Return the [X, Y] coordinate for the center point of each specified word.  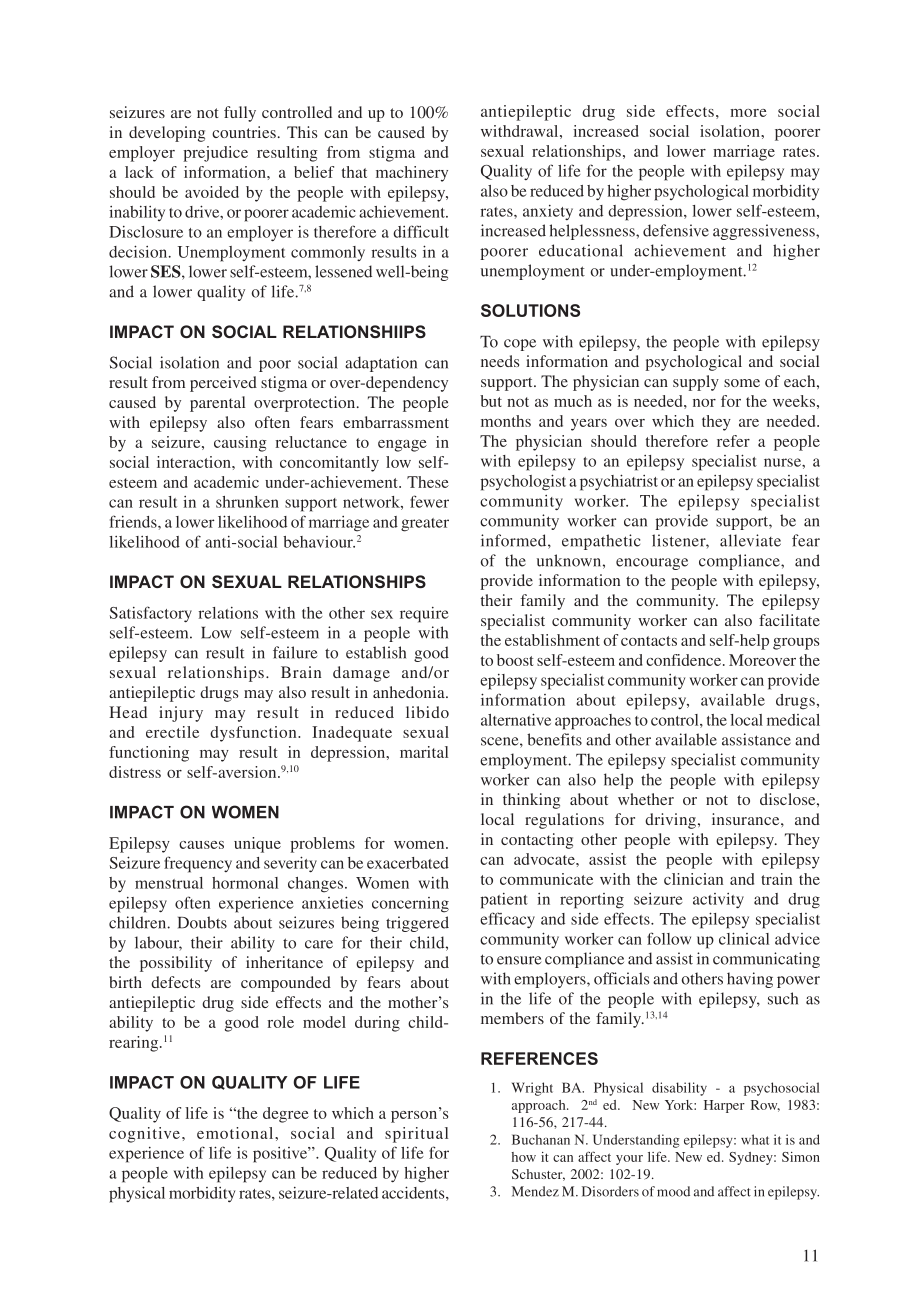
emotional [236, 1133]
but [491, 401]
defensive [676, 230]
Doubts [202, 922]
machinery [412, 174]
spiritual [416, 1135]
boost [515, 660]
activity [718, 901]
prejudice [215, 154]
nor [704, 403]
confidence [685, 660]
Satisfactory [151, 614]
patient [504, 901]
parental [217, 404]
